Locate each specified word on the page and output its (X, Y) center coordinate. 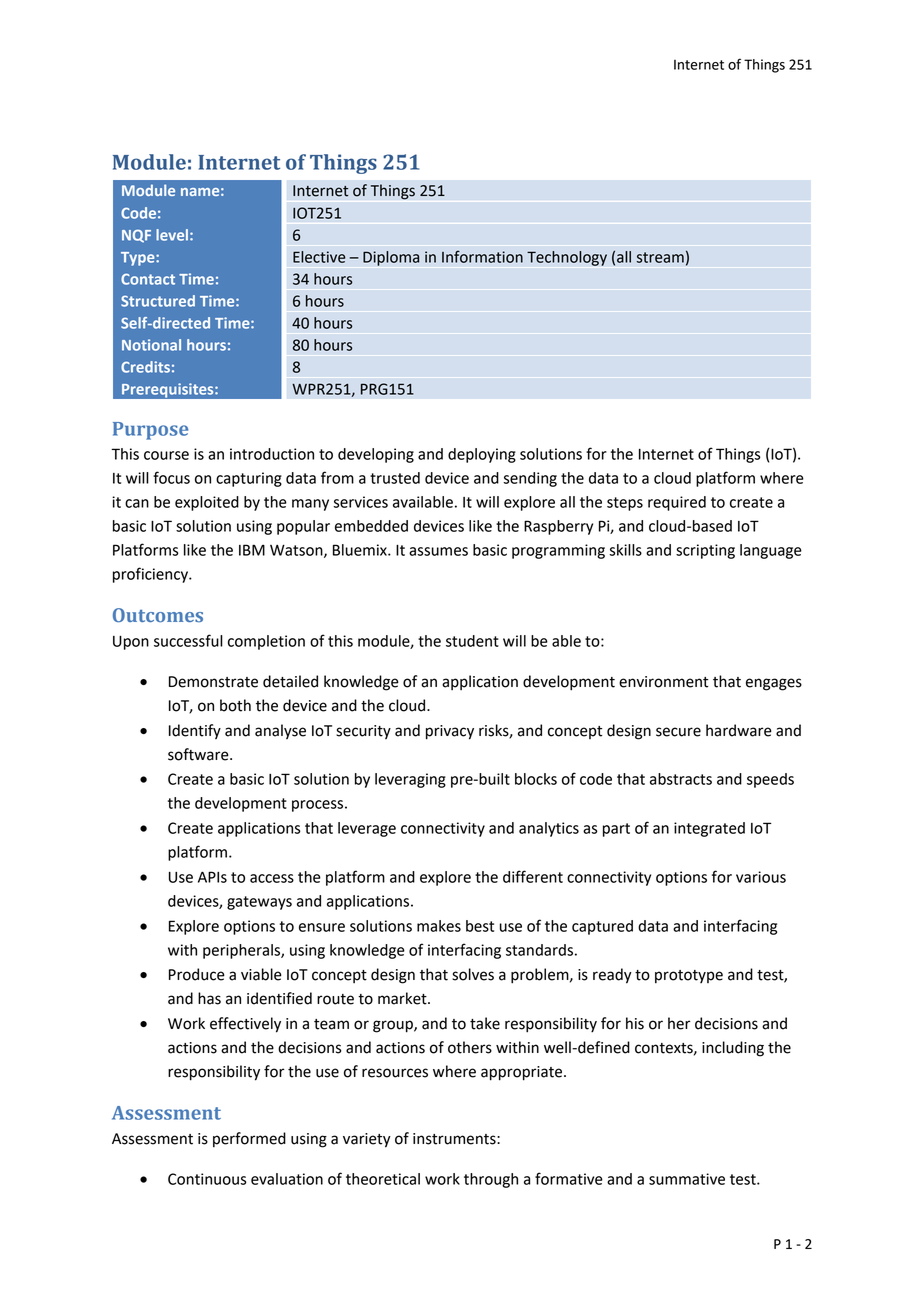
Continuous (207, 1179)
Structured (158, 301)
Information (482, 256)
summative (687, 1179)
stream (660, 257)
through (491, 1180)
